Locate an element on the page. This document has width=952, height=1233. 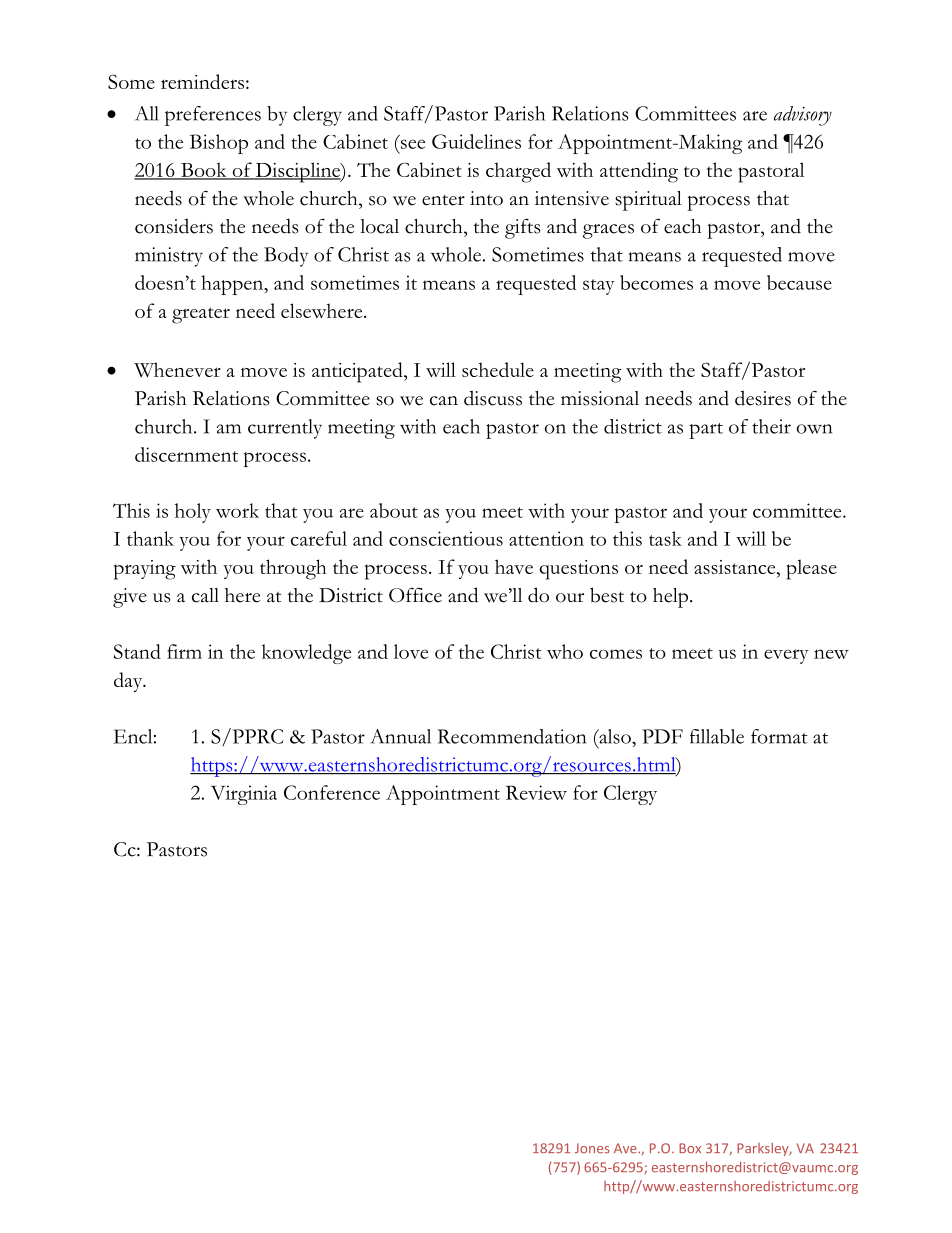
Box is located at coordinates (690, 1148).
